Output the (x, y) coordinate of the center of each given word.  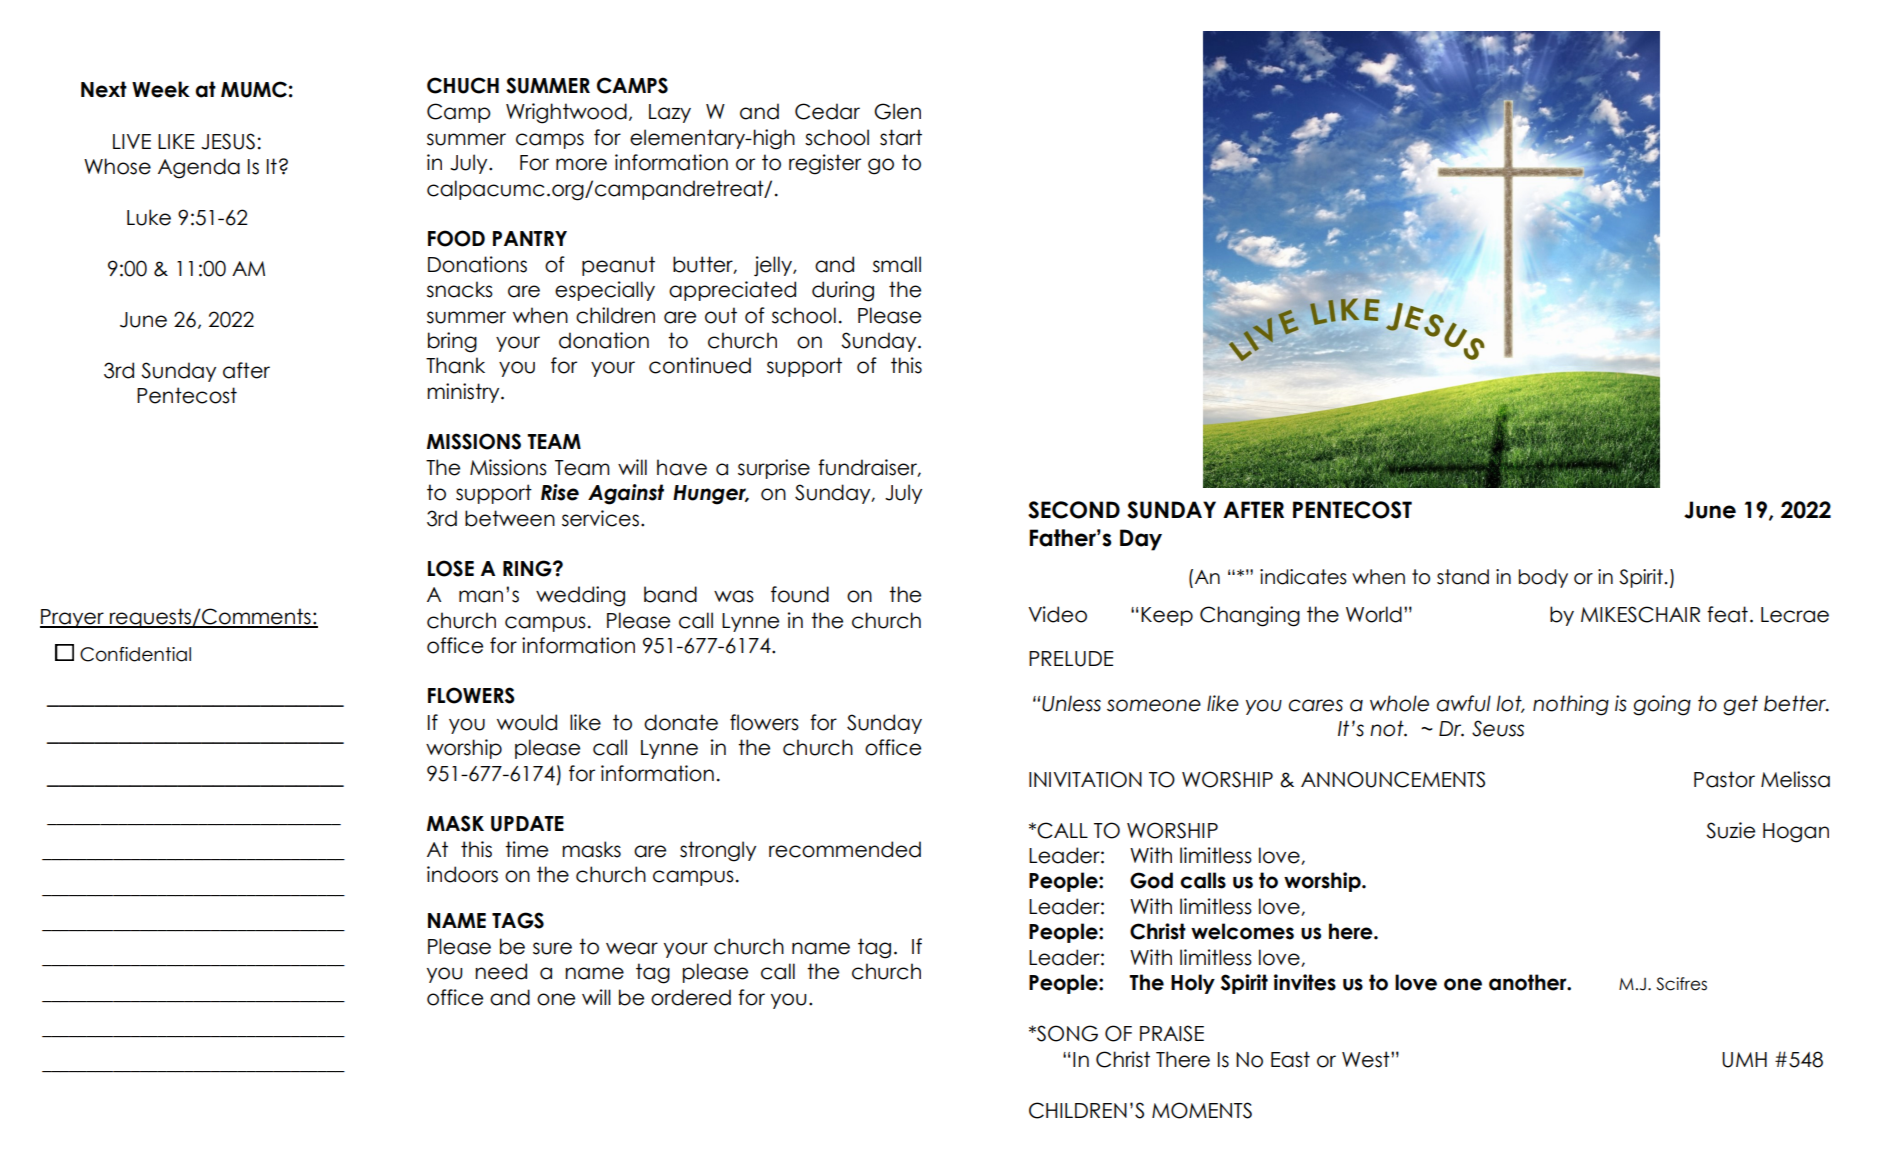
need (501, 971)
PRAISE (1172, 1033)
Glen (897, 111)
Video (1057, 614)
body (1543, 578)
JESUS (228, 141)
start (901, 137)
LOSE (451, 568)
